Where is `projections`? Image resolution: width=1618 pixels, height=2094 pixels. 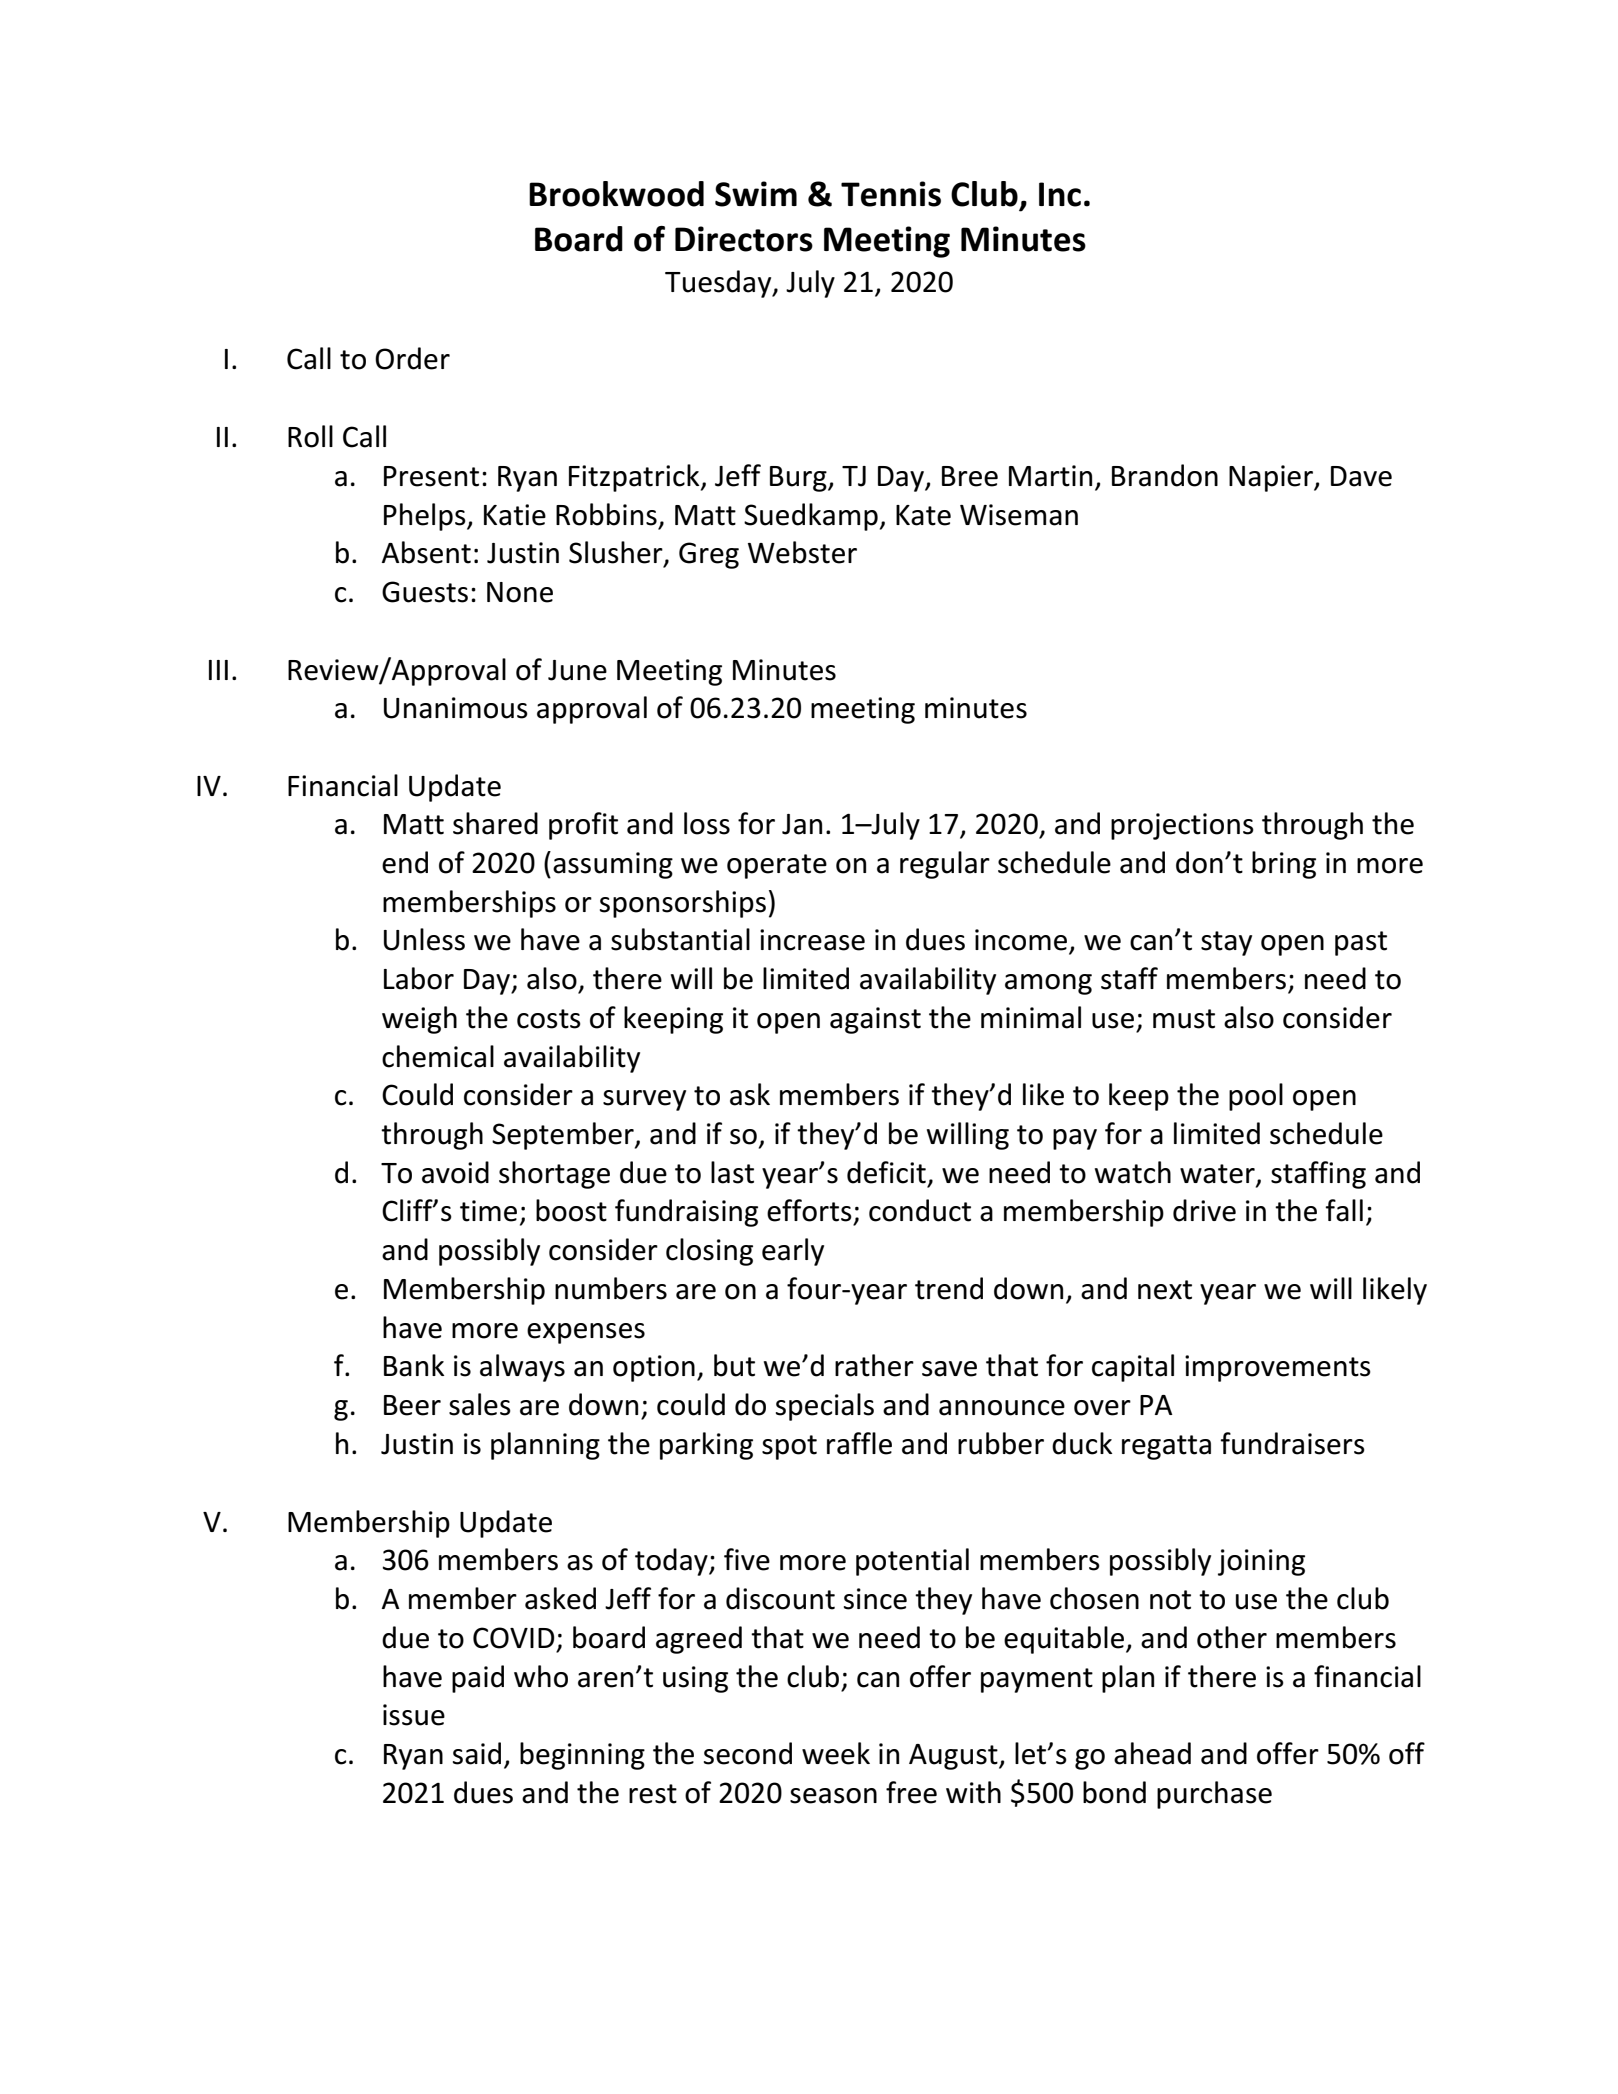 projections is located at coordinates (1182, 826).
